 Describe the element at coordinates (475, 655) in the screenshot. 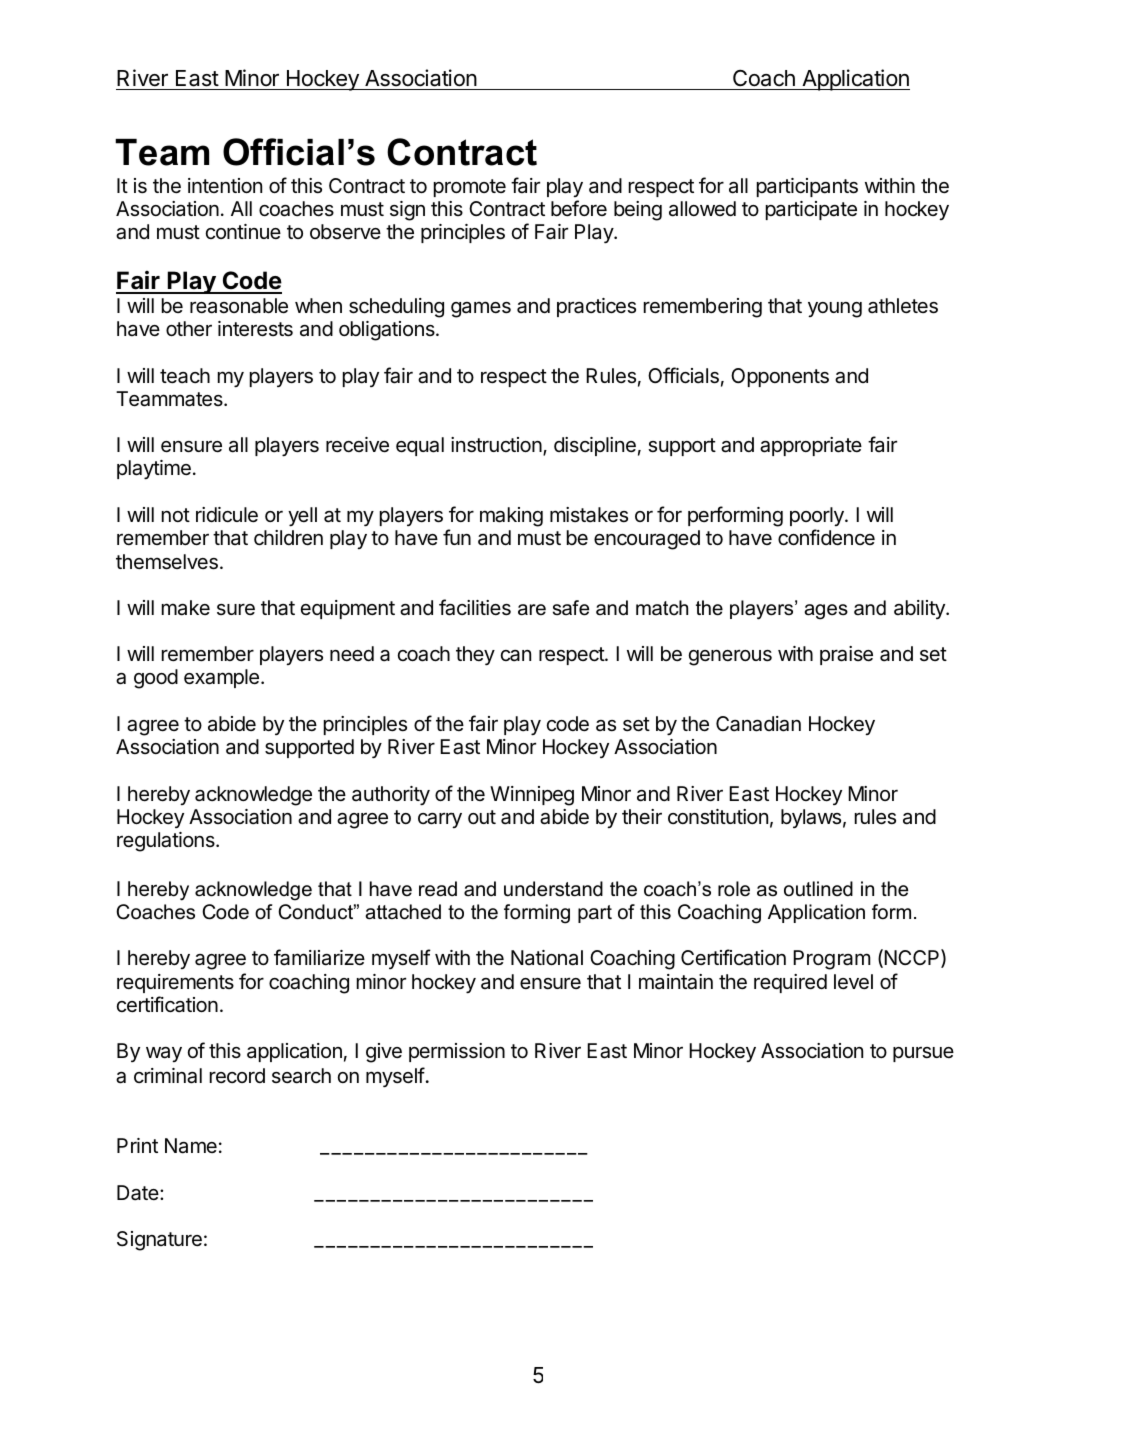

I see `they` at that location.
